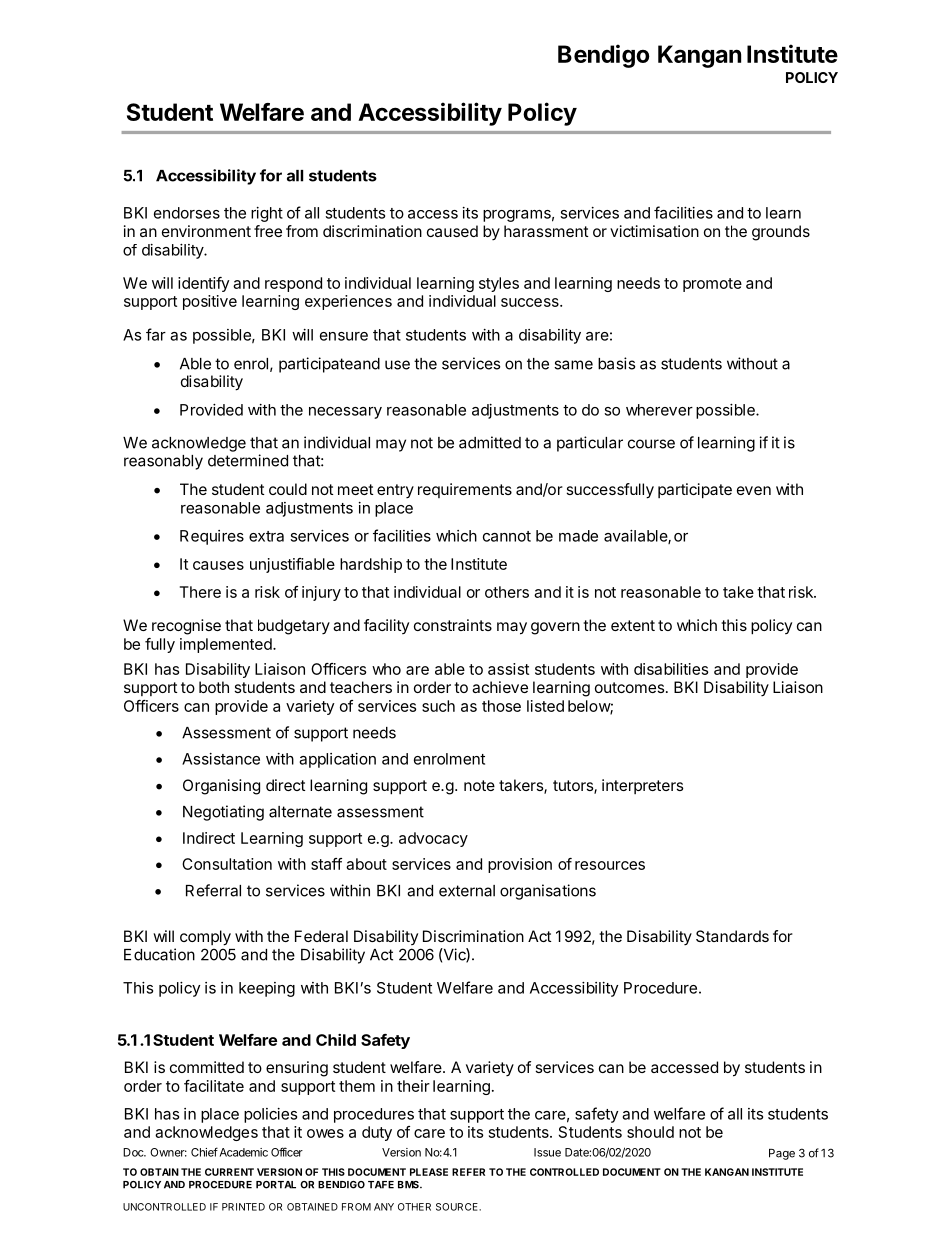  I want to click on both, so click(214, 687).
